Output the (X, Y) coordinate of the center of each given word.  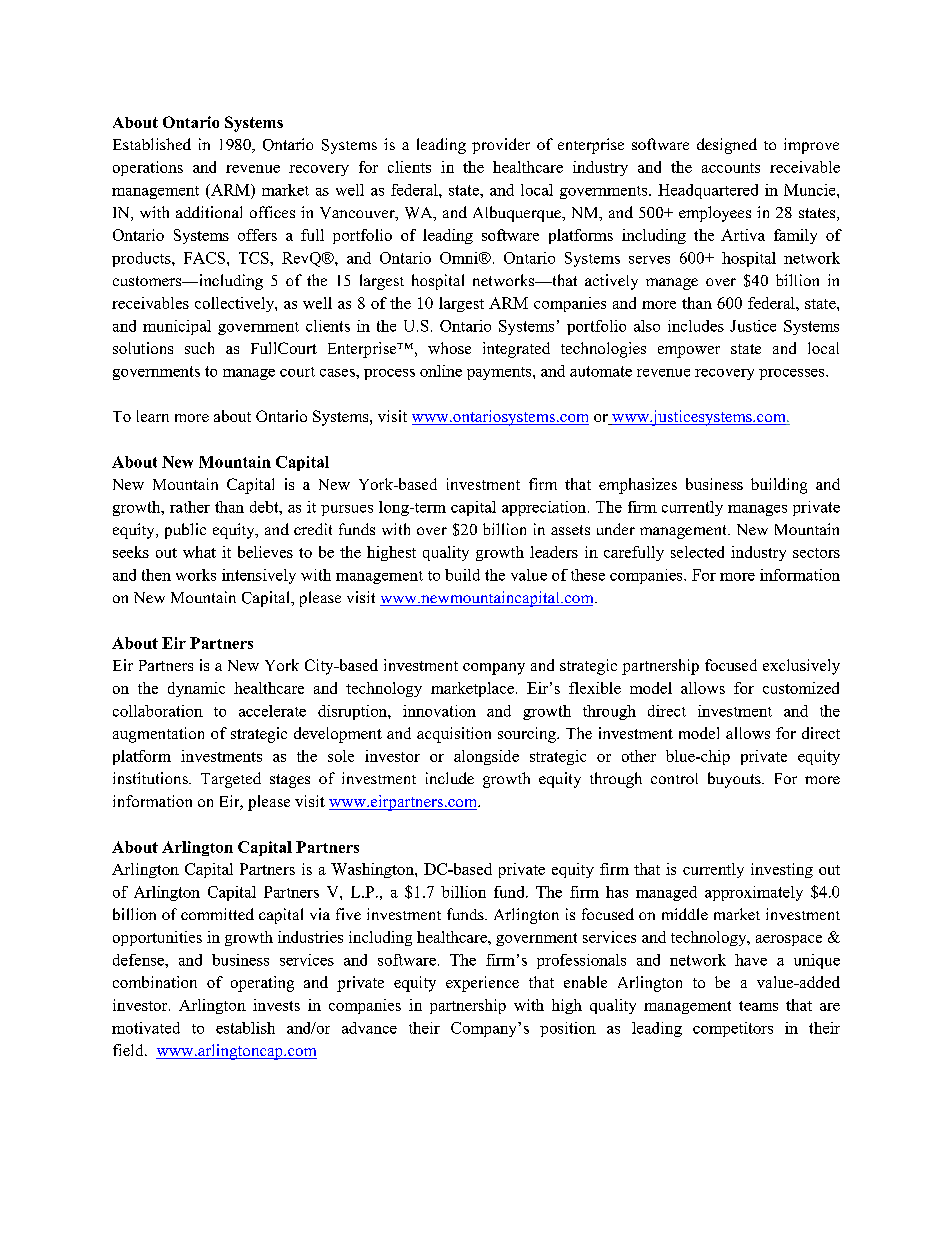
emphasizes (638, 486)
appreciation (545, 508)
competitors (733, 1029)
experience (482, 984)
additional (209, 212)
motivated (146, 1028)
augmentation (158, 735)
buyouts (735, 780)
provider (501, 146)
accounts (731, 168)
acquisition (454, 735)
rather (190, 507)
